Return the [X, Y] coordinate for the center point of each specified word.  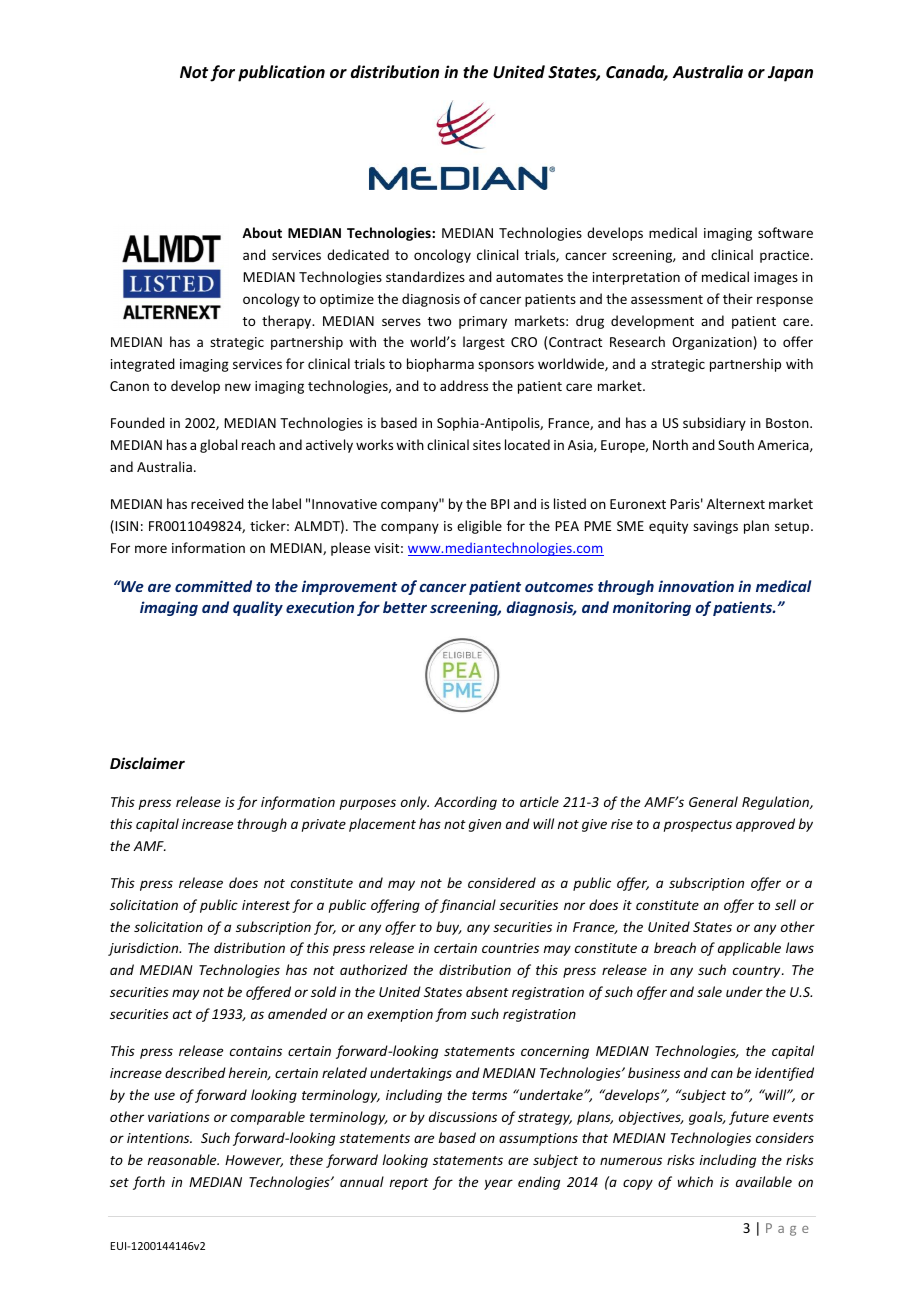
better [405, 607]
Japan [790, 74]
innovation [696, 586]
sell [785, 904]
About [262, 232]
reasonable [183, 1159]
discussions [463, 1116]
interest [266, 905]
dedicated [358, 254]
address [464, 385]
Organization [712, 343]
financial [468, 906]
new [238, 387]
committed [213, 586]
